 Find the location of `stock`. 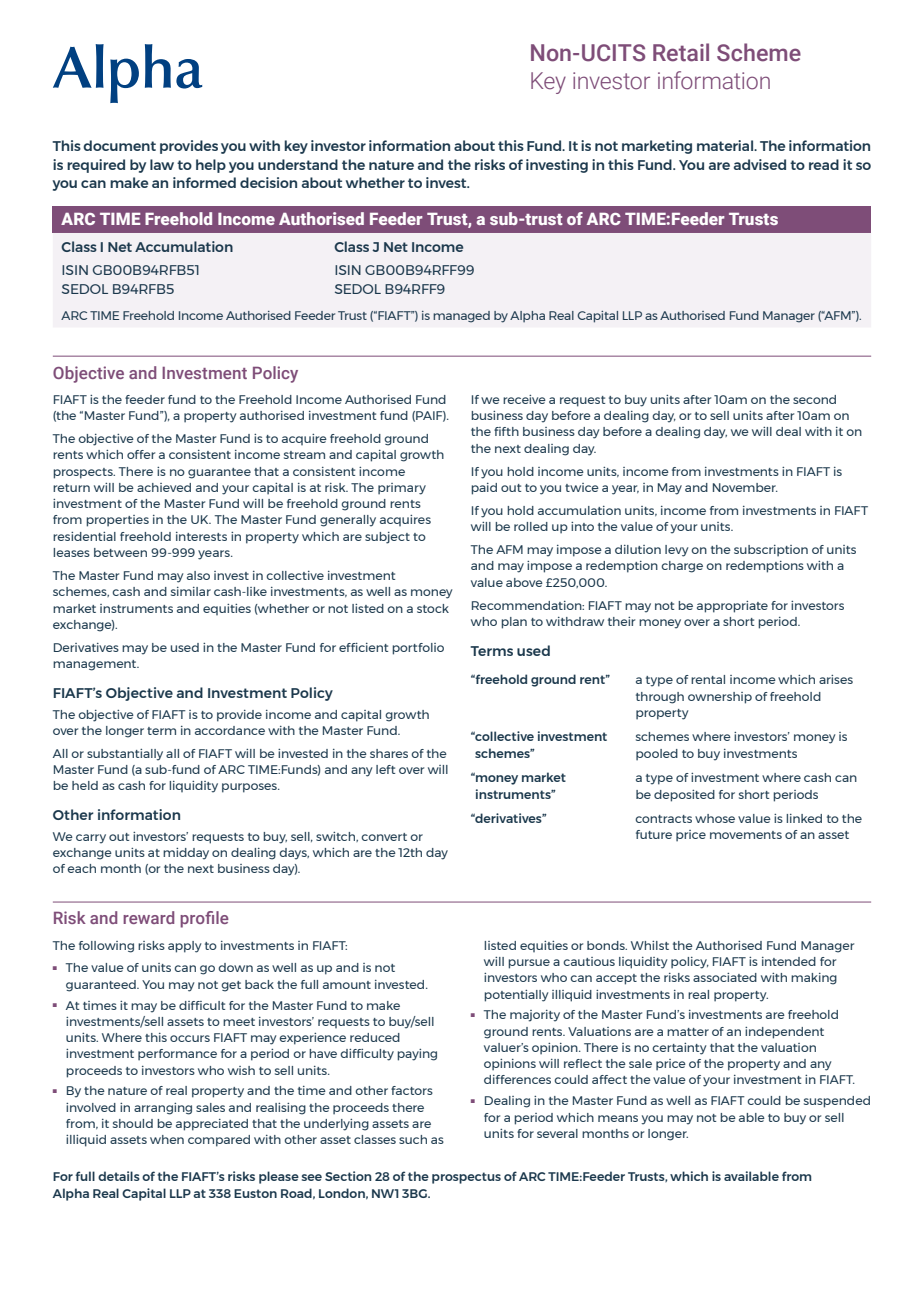

stock is located at coordinates (433, 608).
